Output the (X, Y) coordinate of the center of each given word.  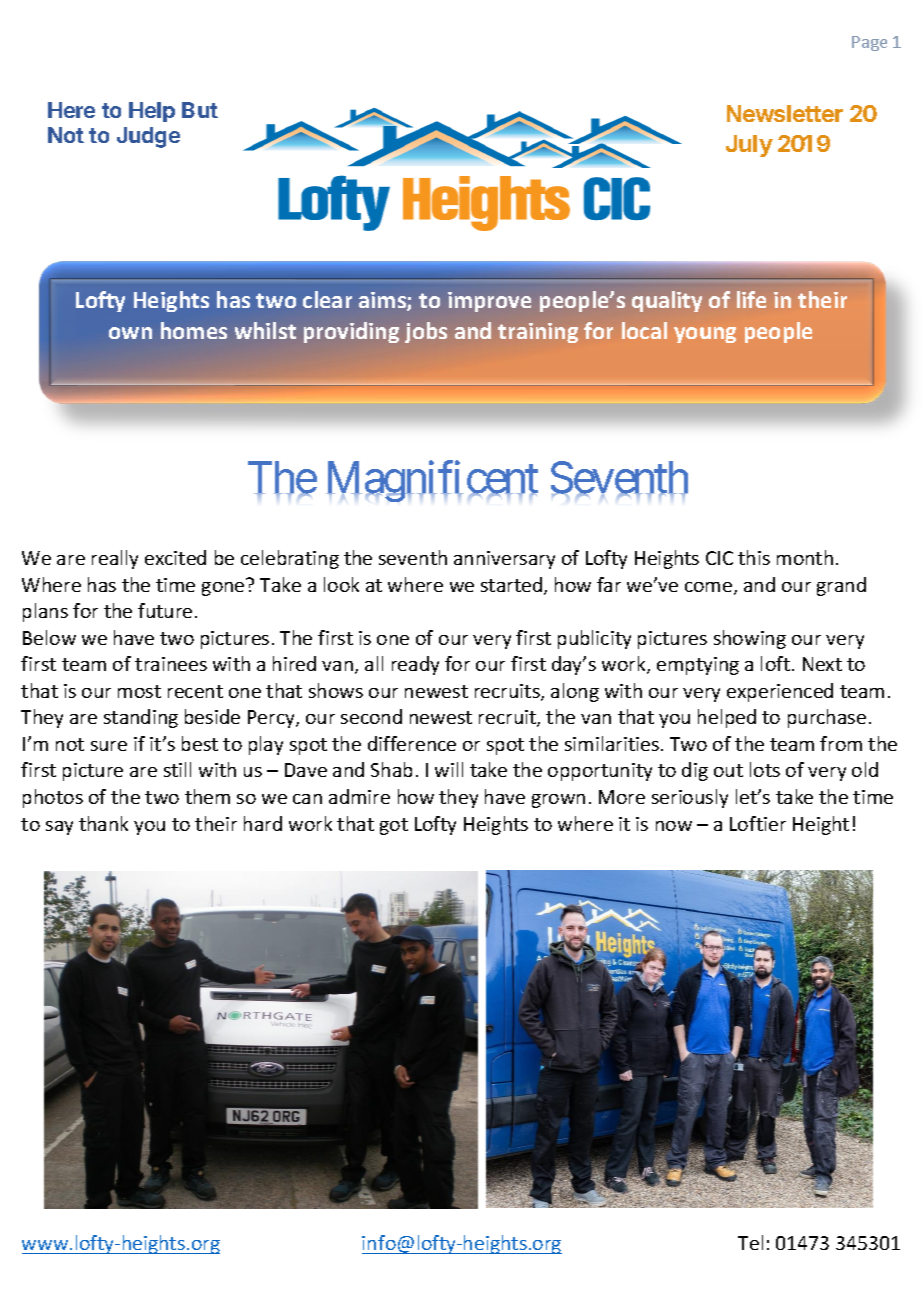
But (200, 110)
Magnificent (432, 481)
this (754, 557)
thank (103, 823)
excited (175, 557)
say (59, 828)
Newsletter (785, 113)
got (394, 826)
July (749, 146)
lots (765, 769)
